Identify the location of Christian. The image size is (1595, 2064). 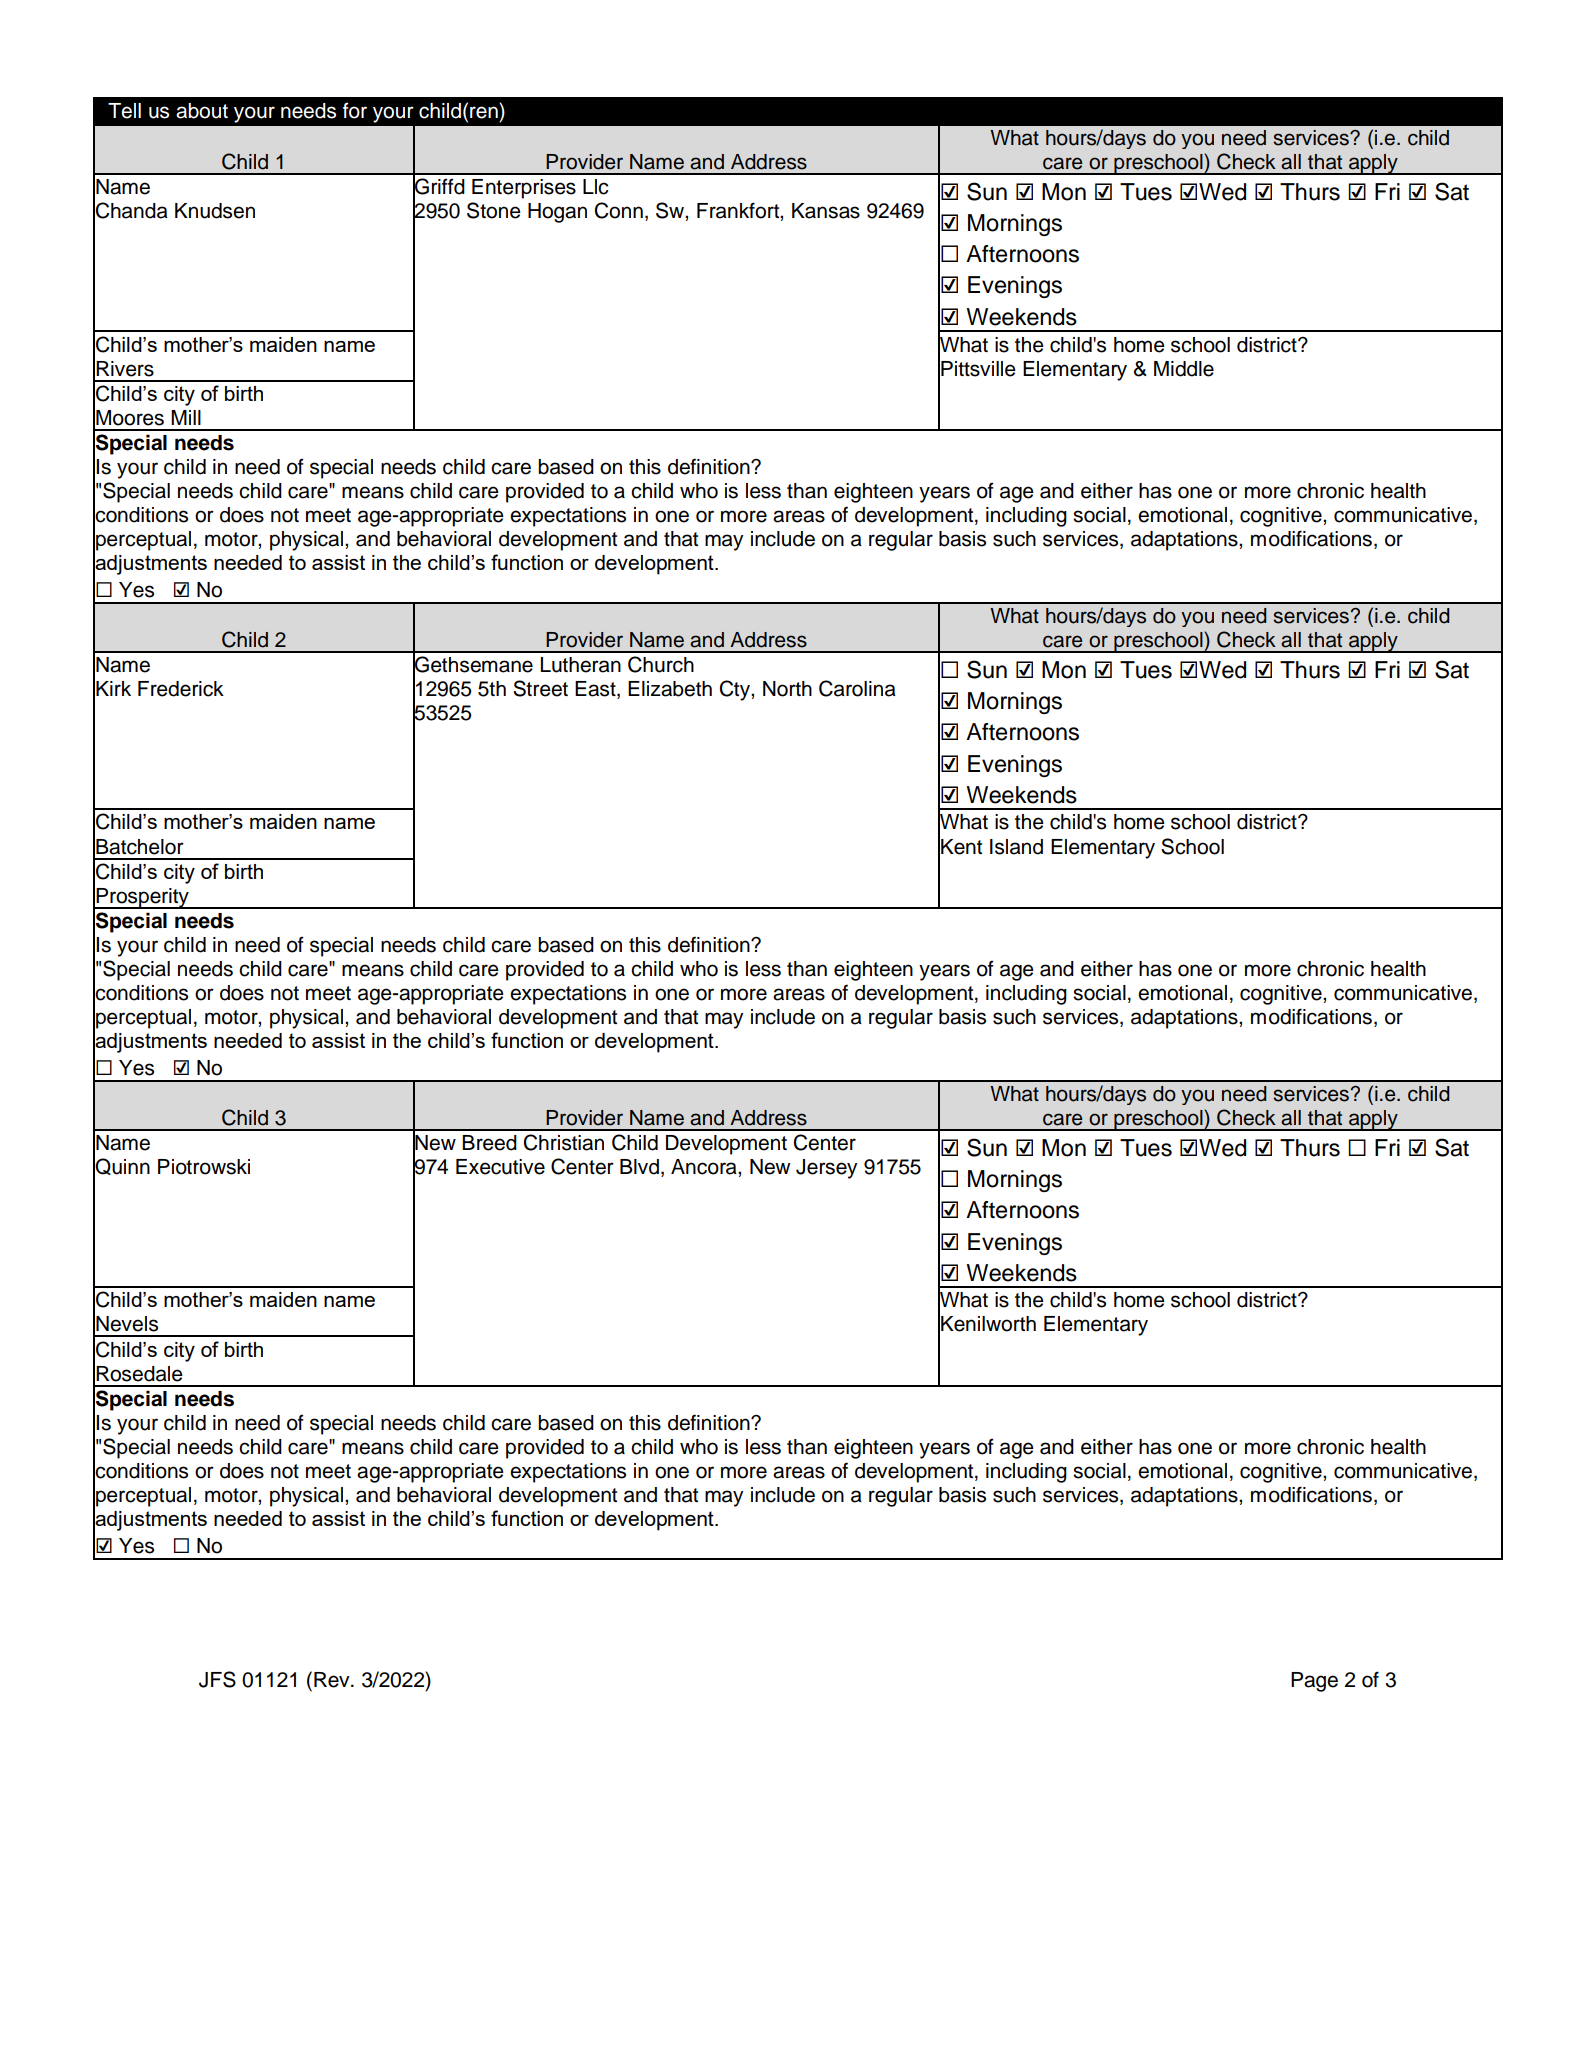
(564, 1142).
